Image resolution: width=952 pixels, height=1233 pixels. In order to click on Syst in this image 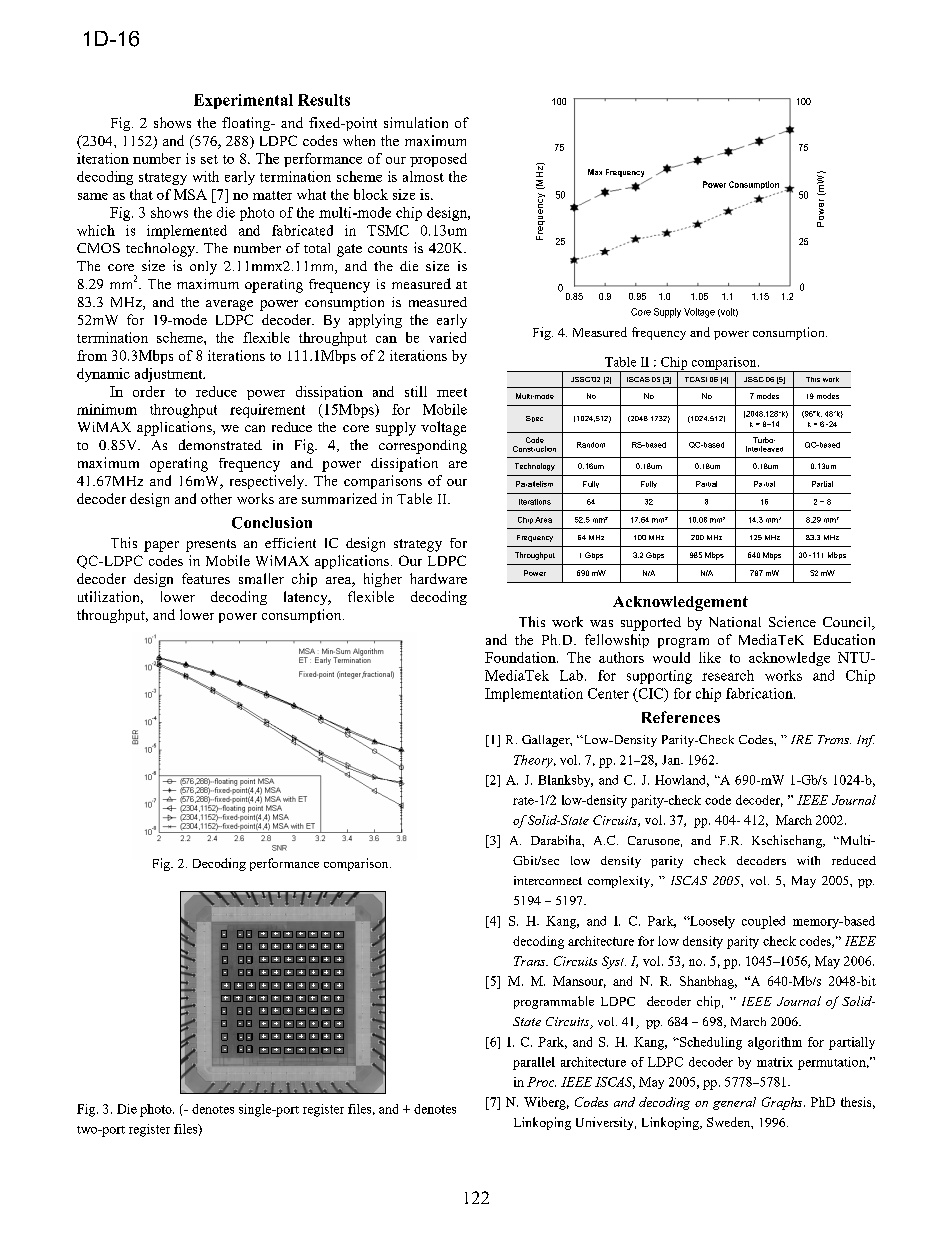, I will do `click(614, 962)`.
